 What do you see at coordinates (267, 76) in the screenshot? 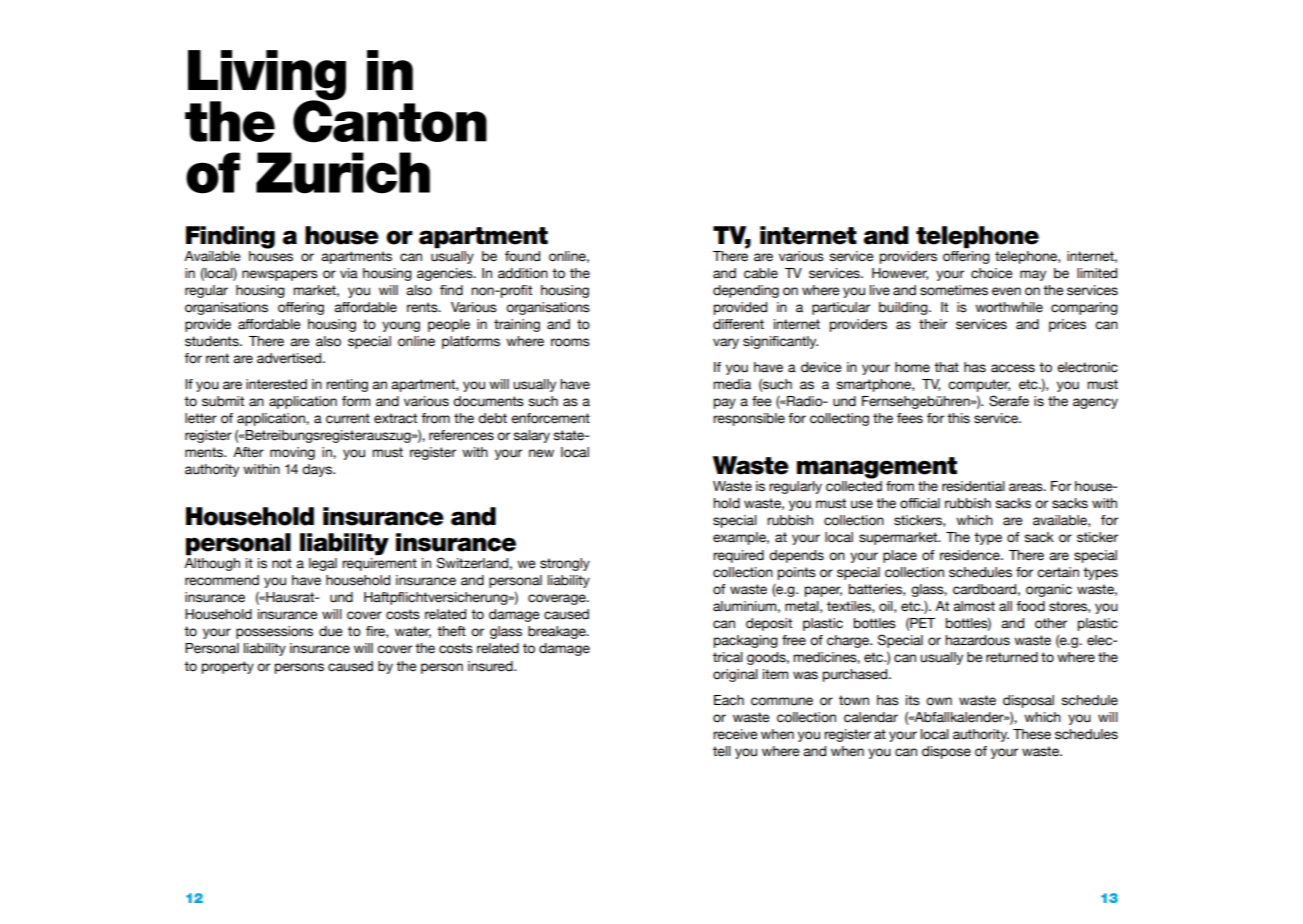
I see `Living` at bounding box center [267, 76].
